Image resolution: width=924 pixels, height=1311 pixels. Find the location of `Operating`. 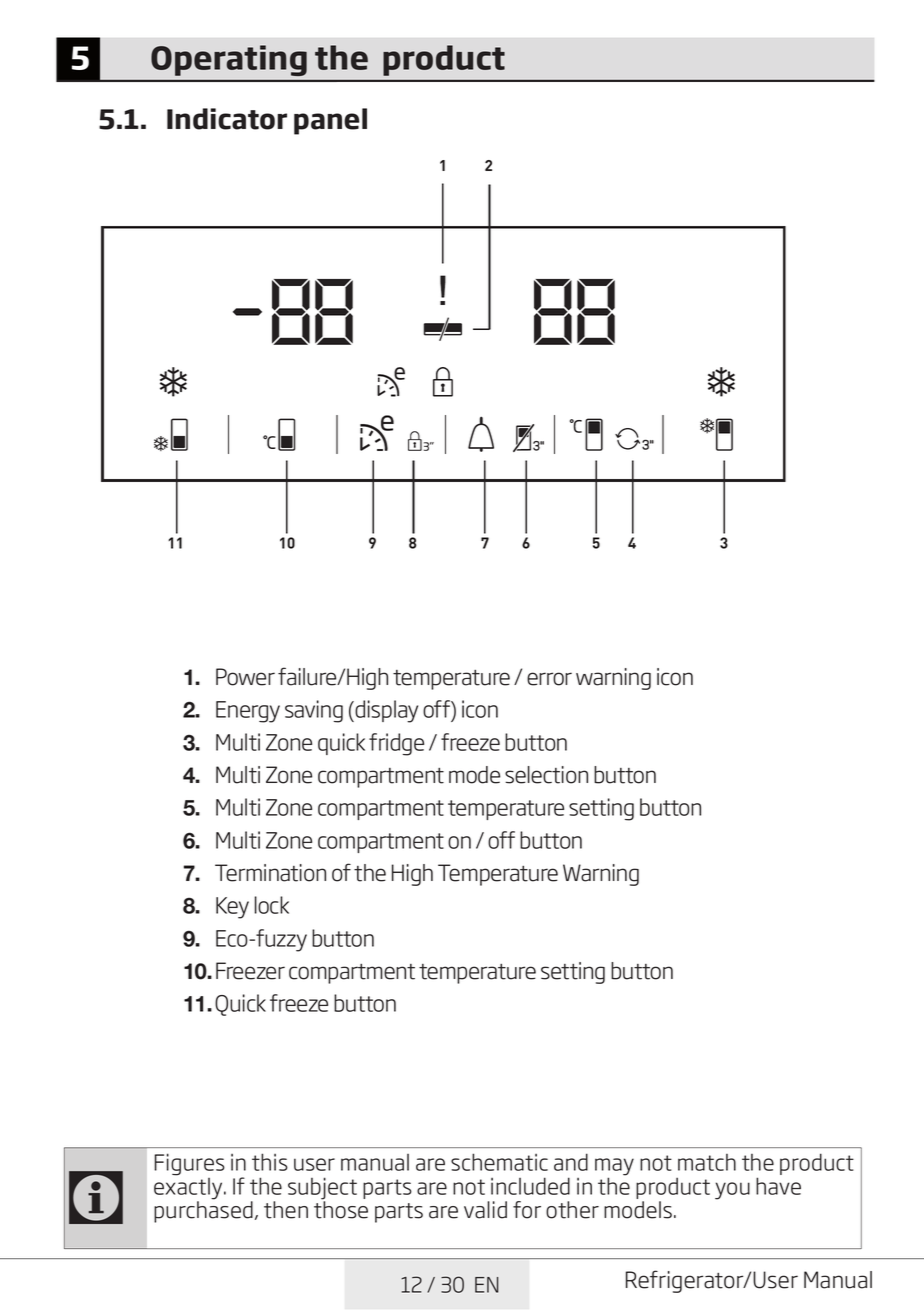

Operating is located at coordinates (229, 60).
